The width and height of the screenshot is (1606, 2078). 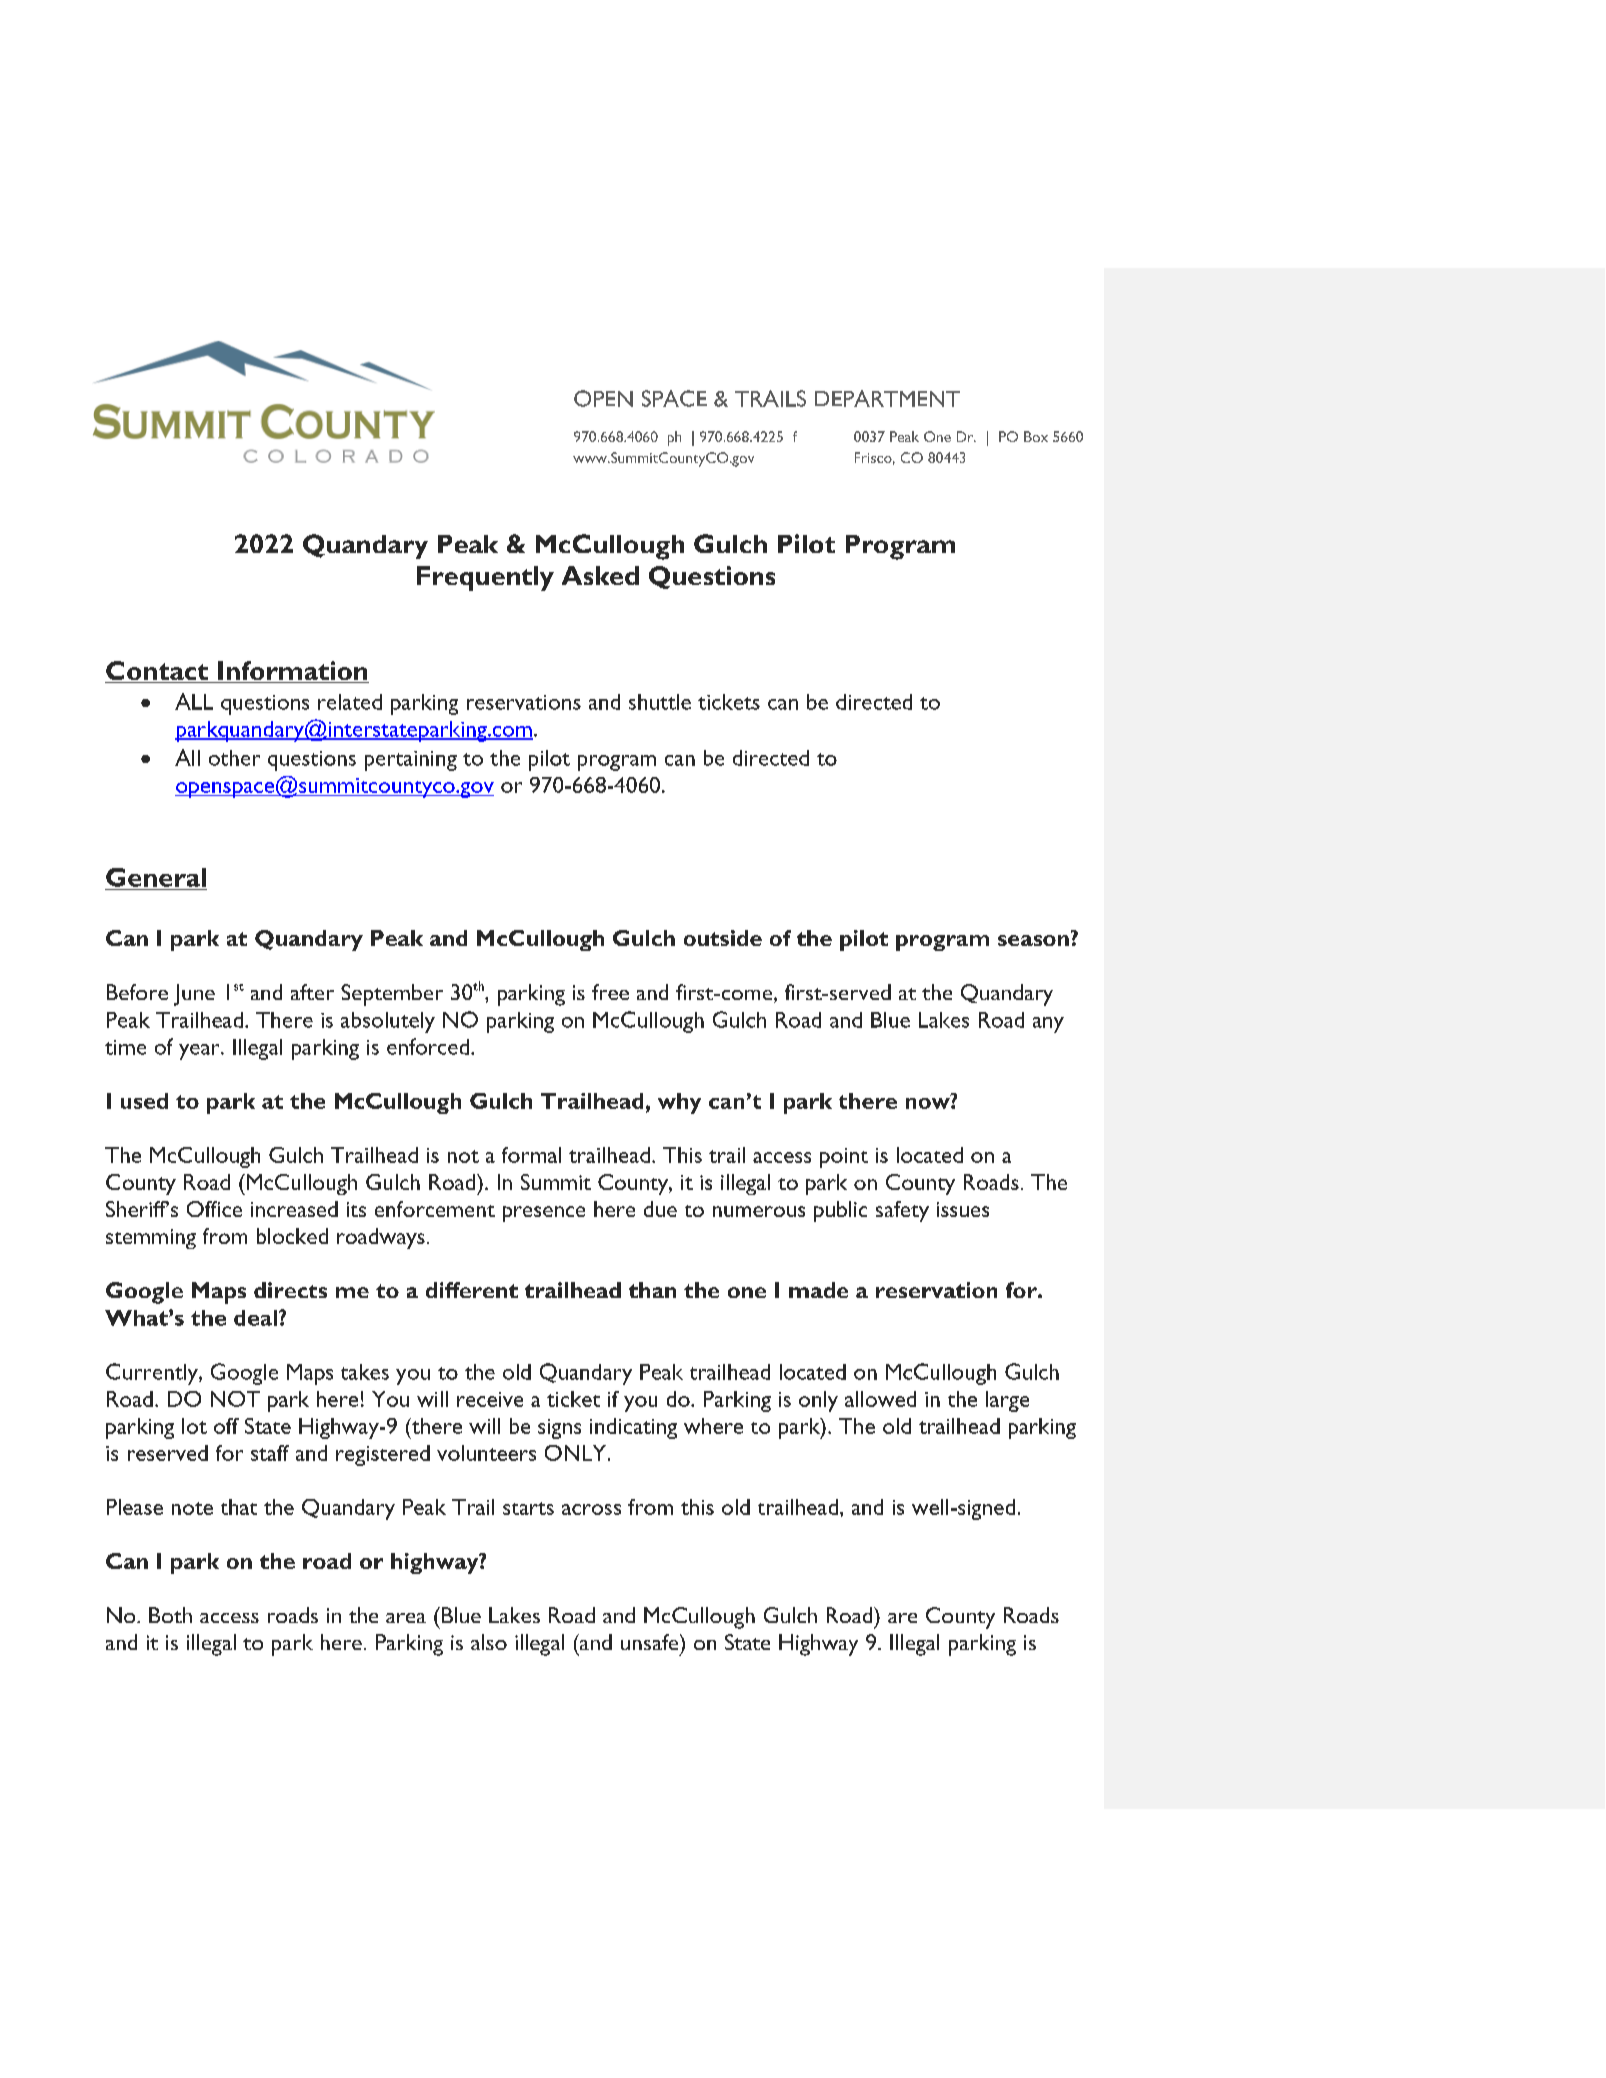 I want to click on DEPARTMENT, so click(x=887, y=398).
